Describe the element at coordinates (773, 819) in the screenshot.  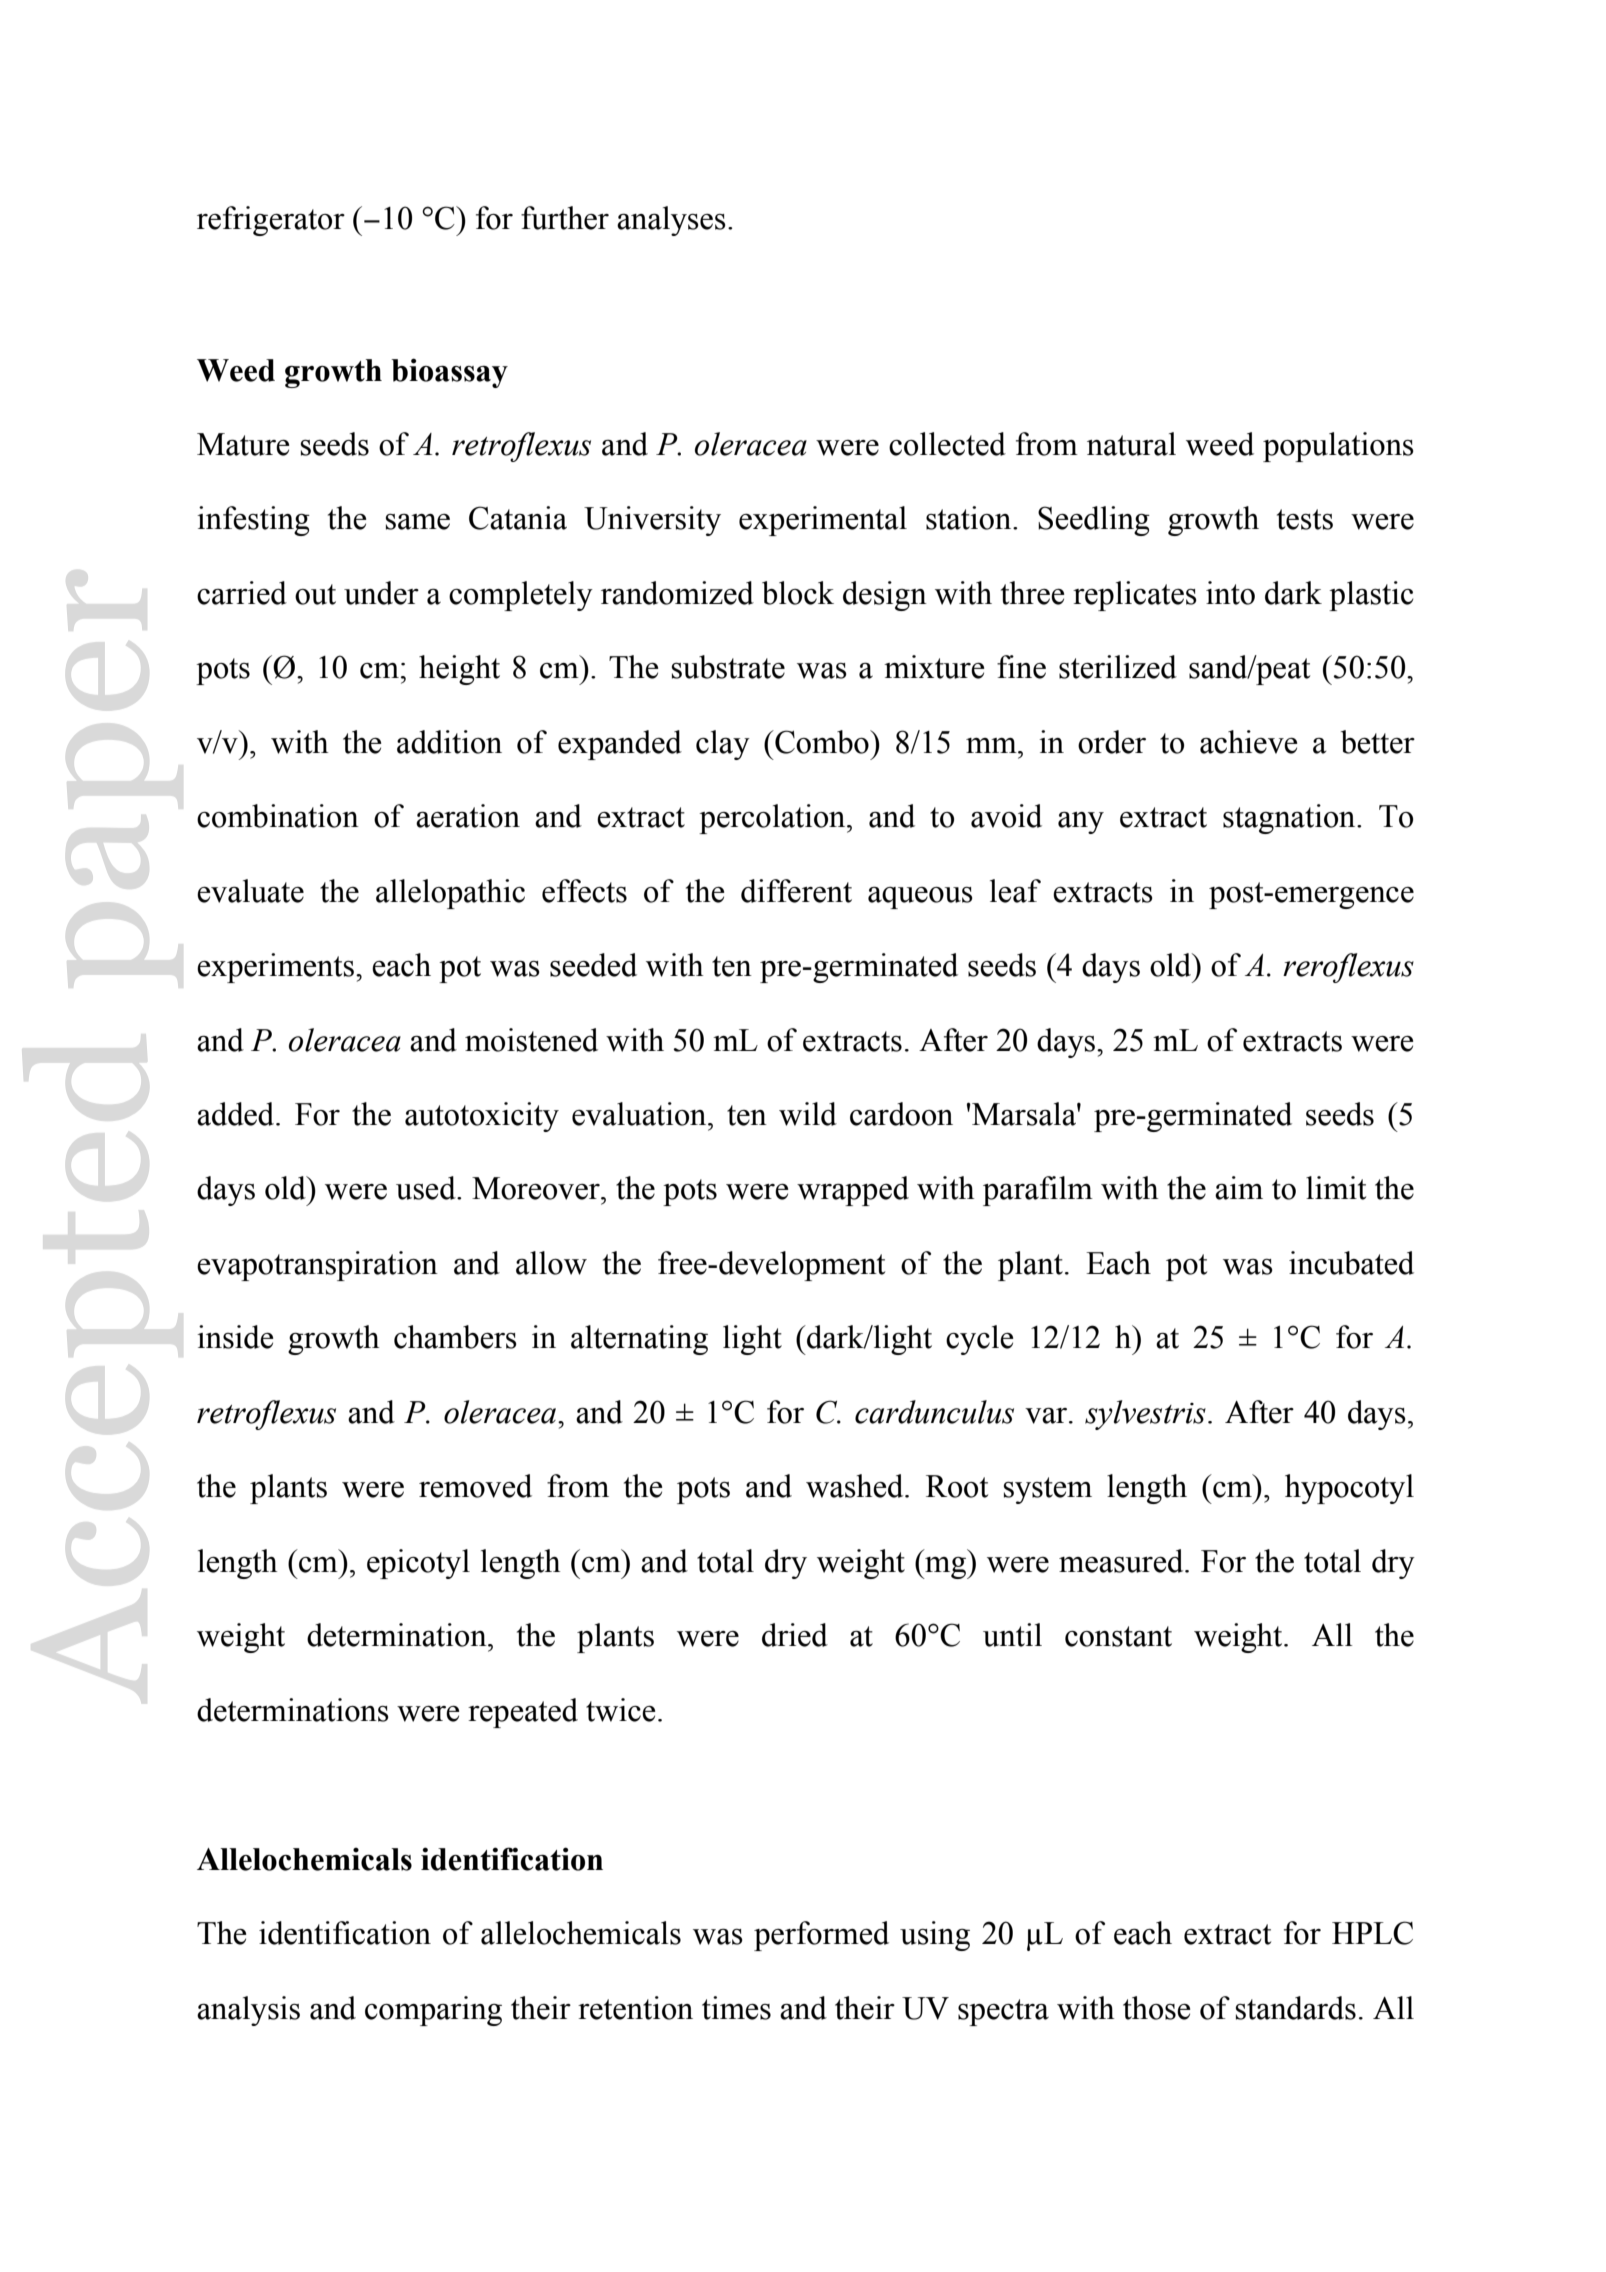
I see `percolation` at that location.
